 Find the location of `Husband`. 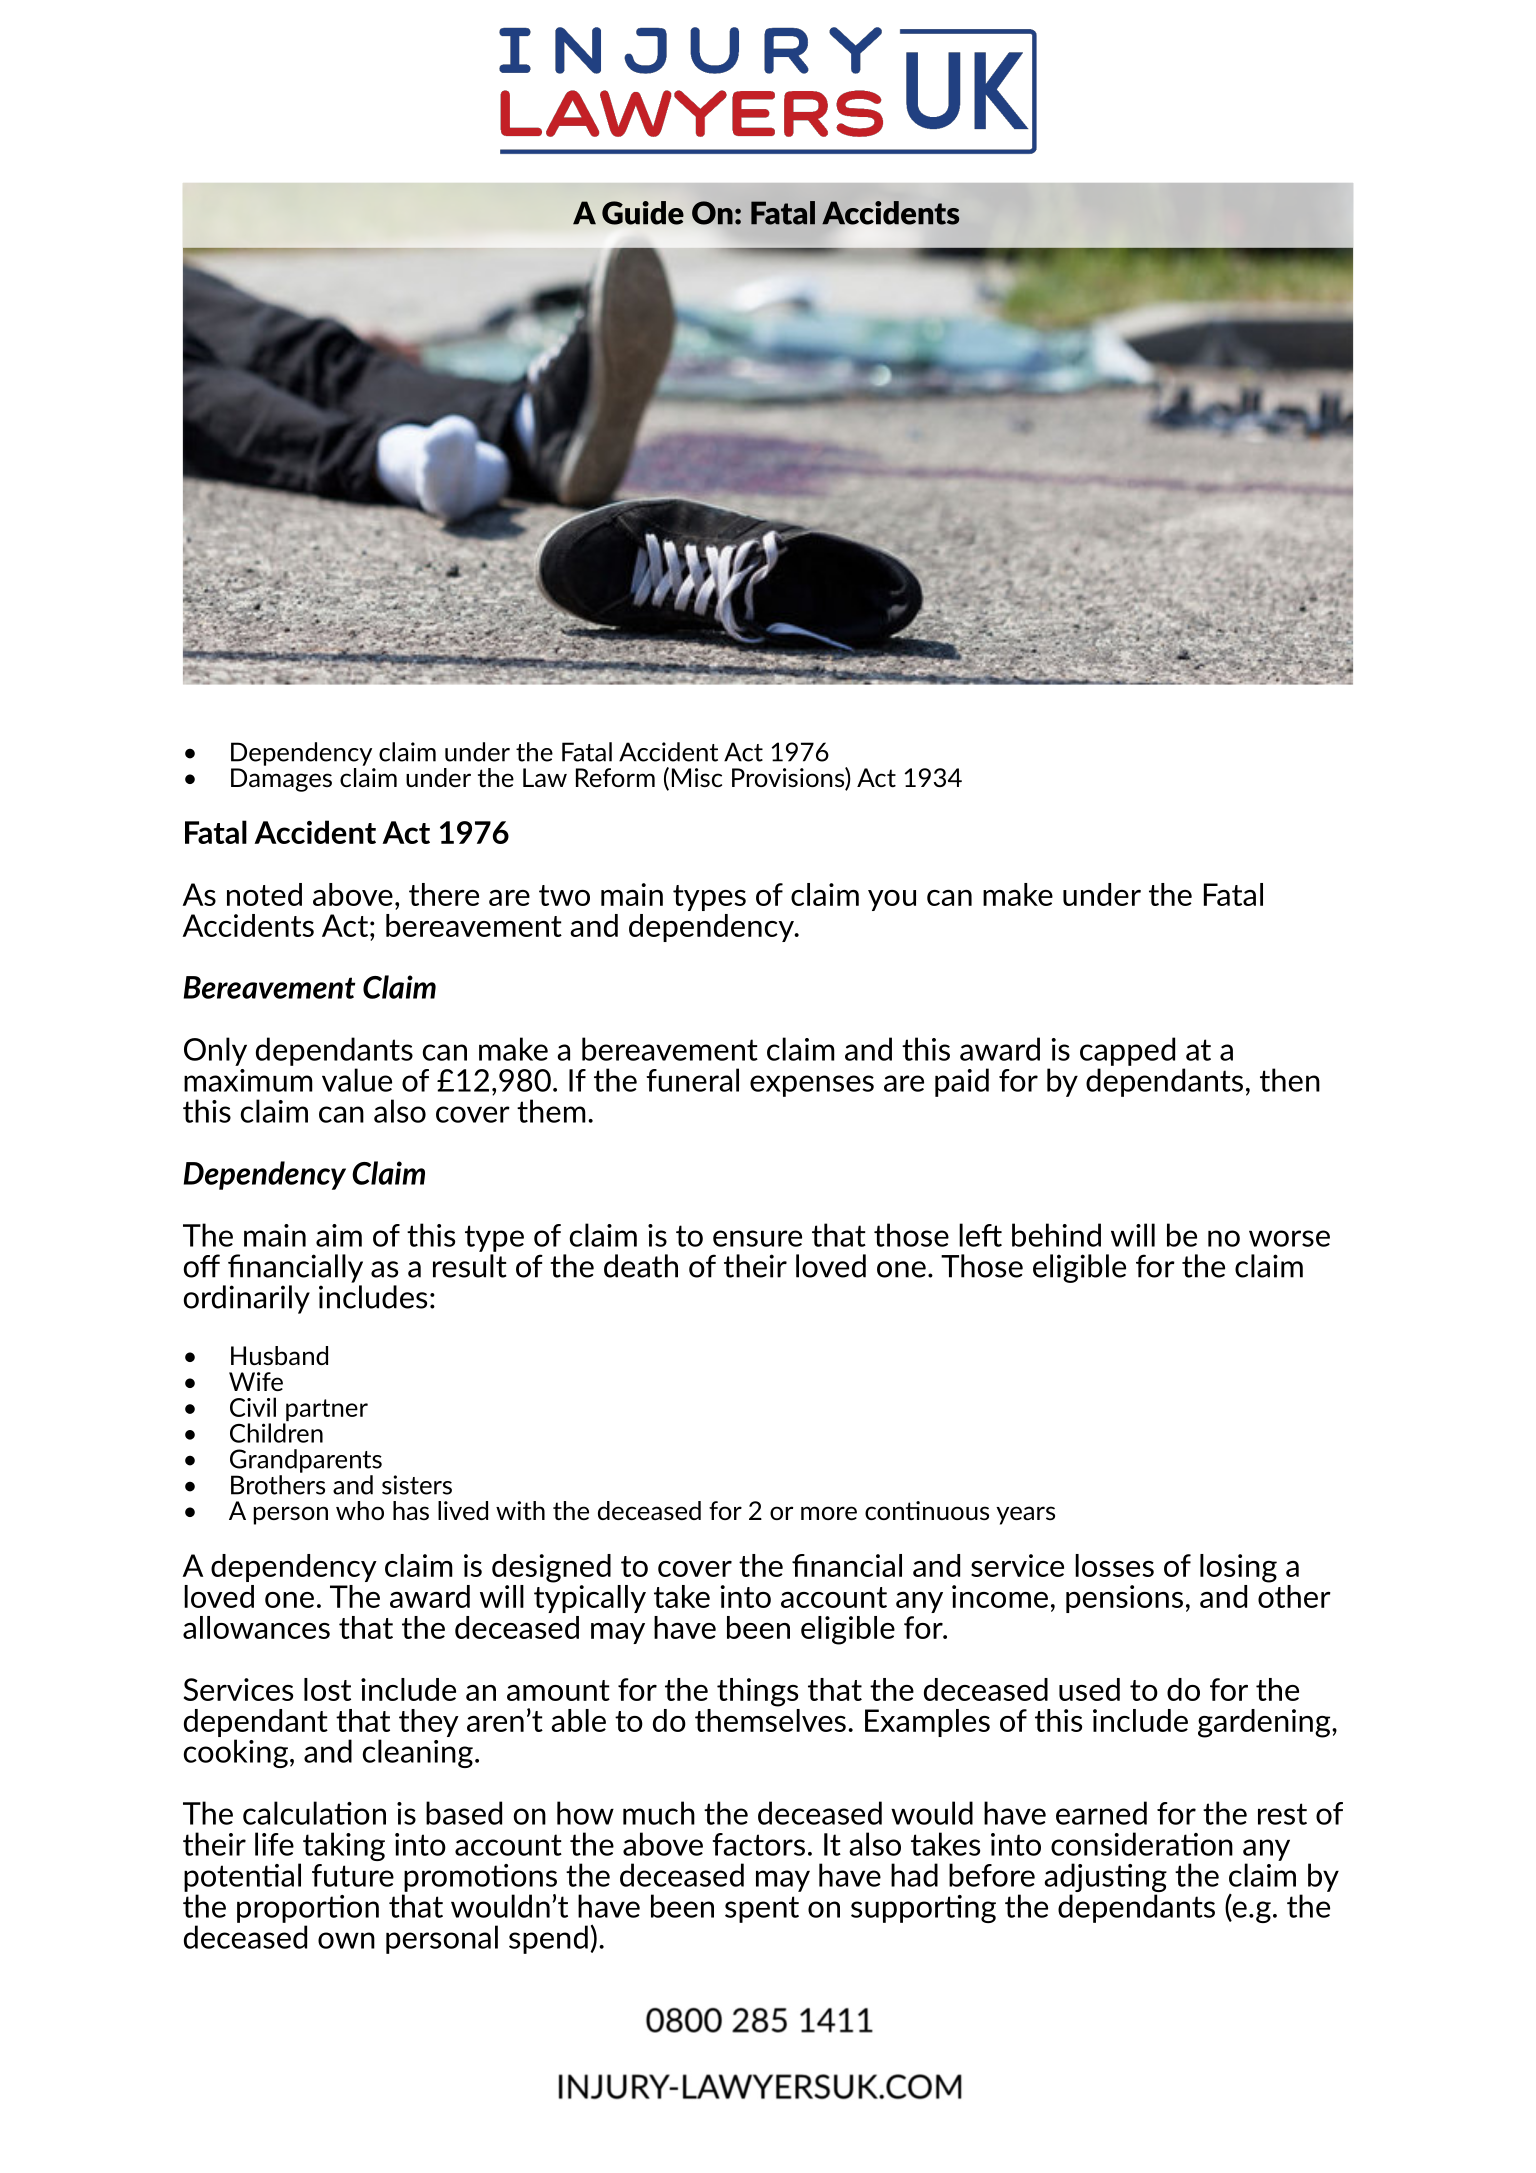

Husband is located at coordinates (279, 1355).
